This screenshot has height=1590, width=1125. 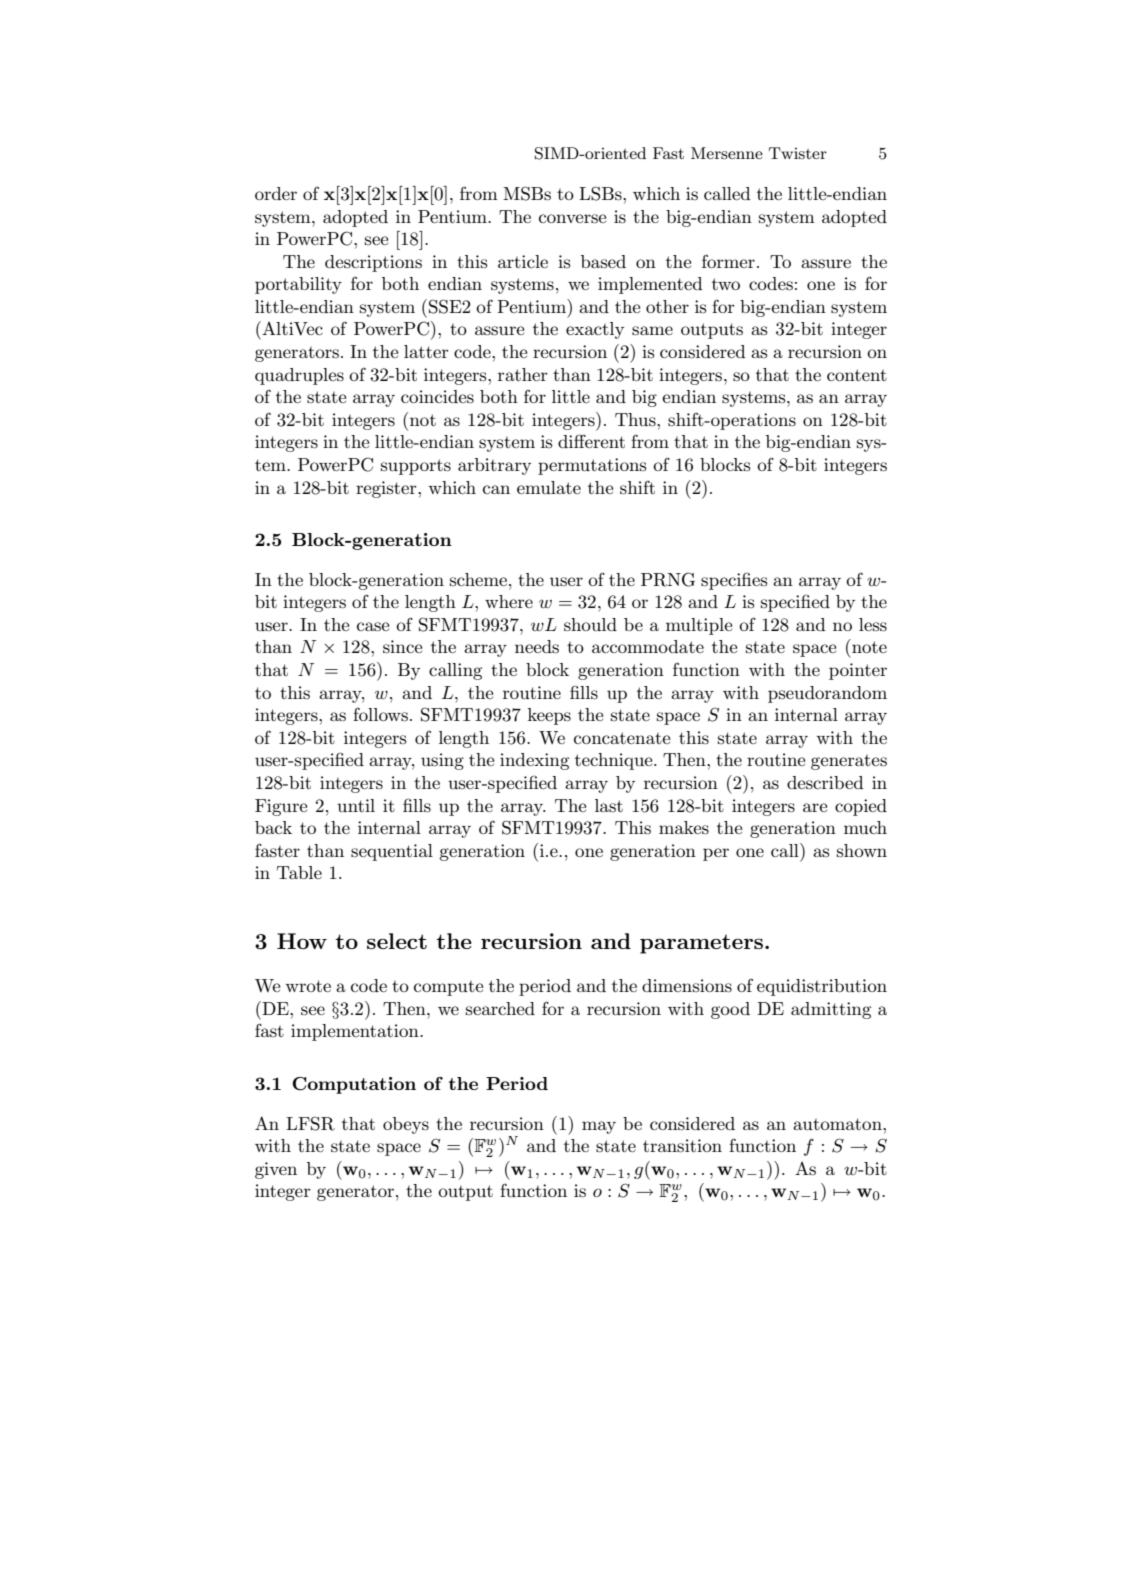 I want to click on last, so click(x=609, y=806).
